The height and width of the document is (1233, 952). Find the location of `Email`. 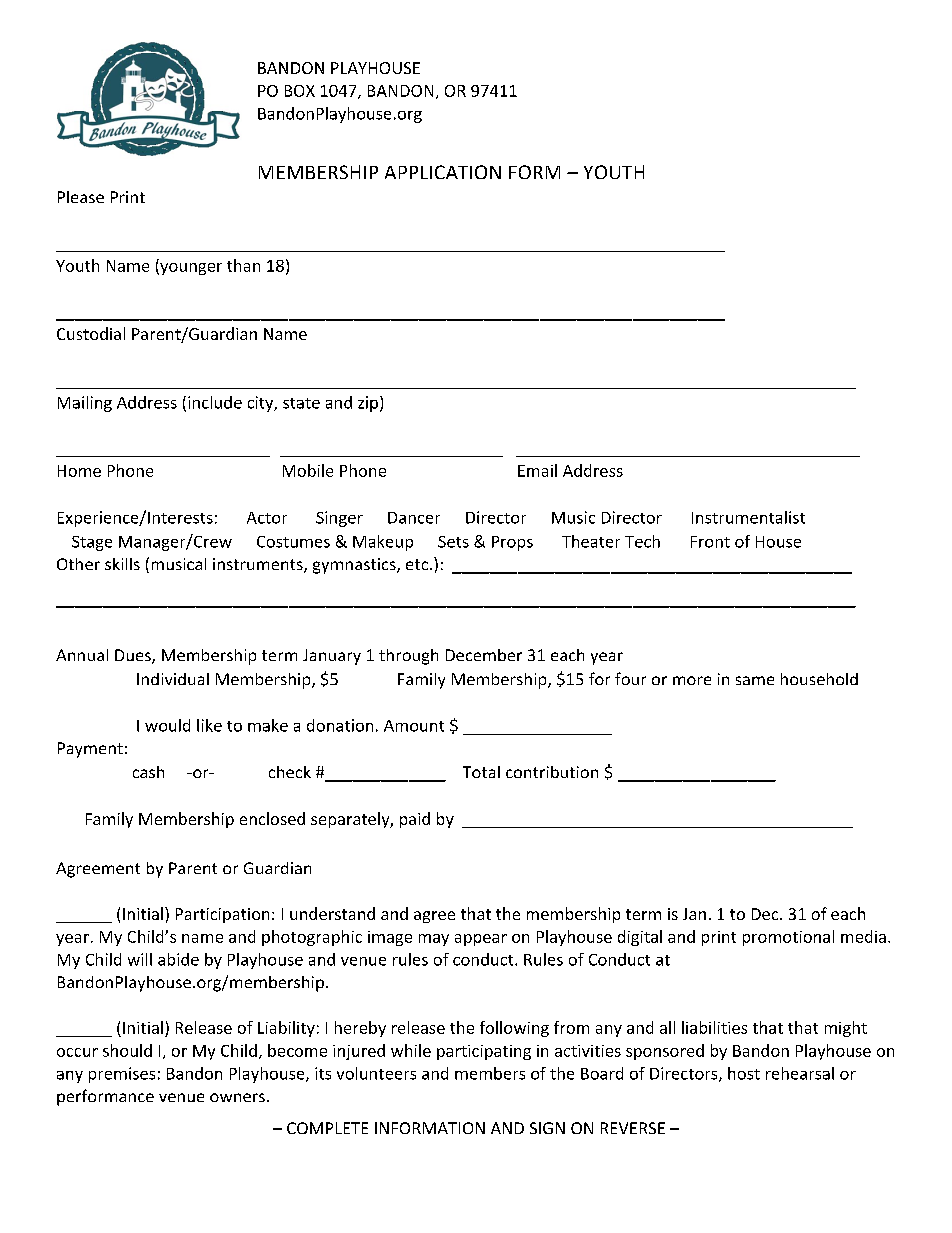

Email is located at coordinates (537, 470).
